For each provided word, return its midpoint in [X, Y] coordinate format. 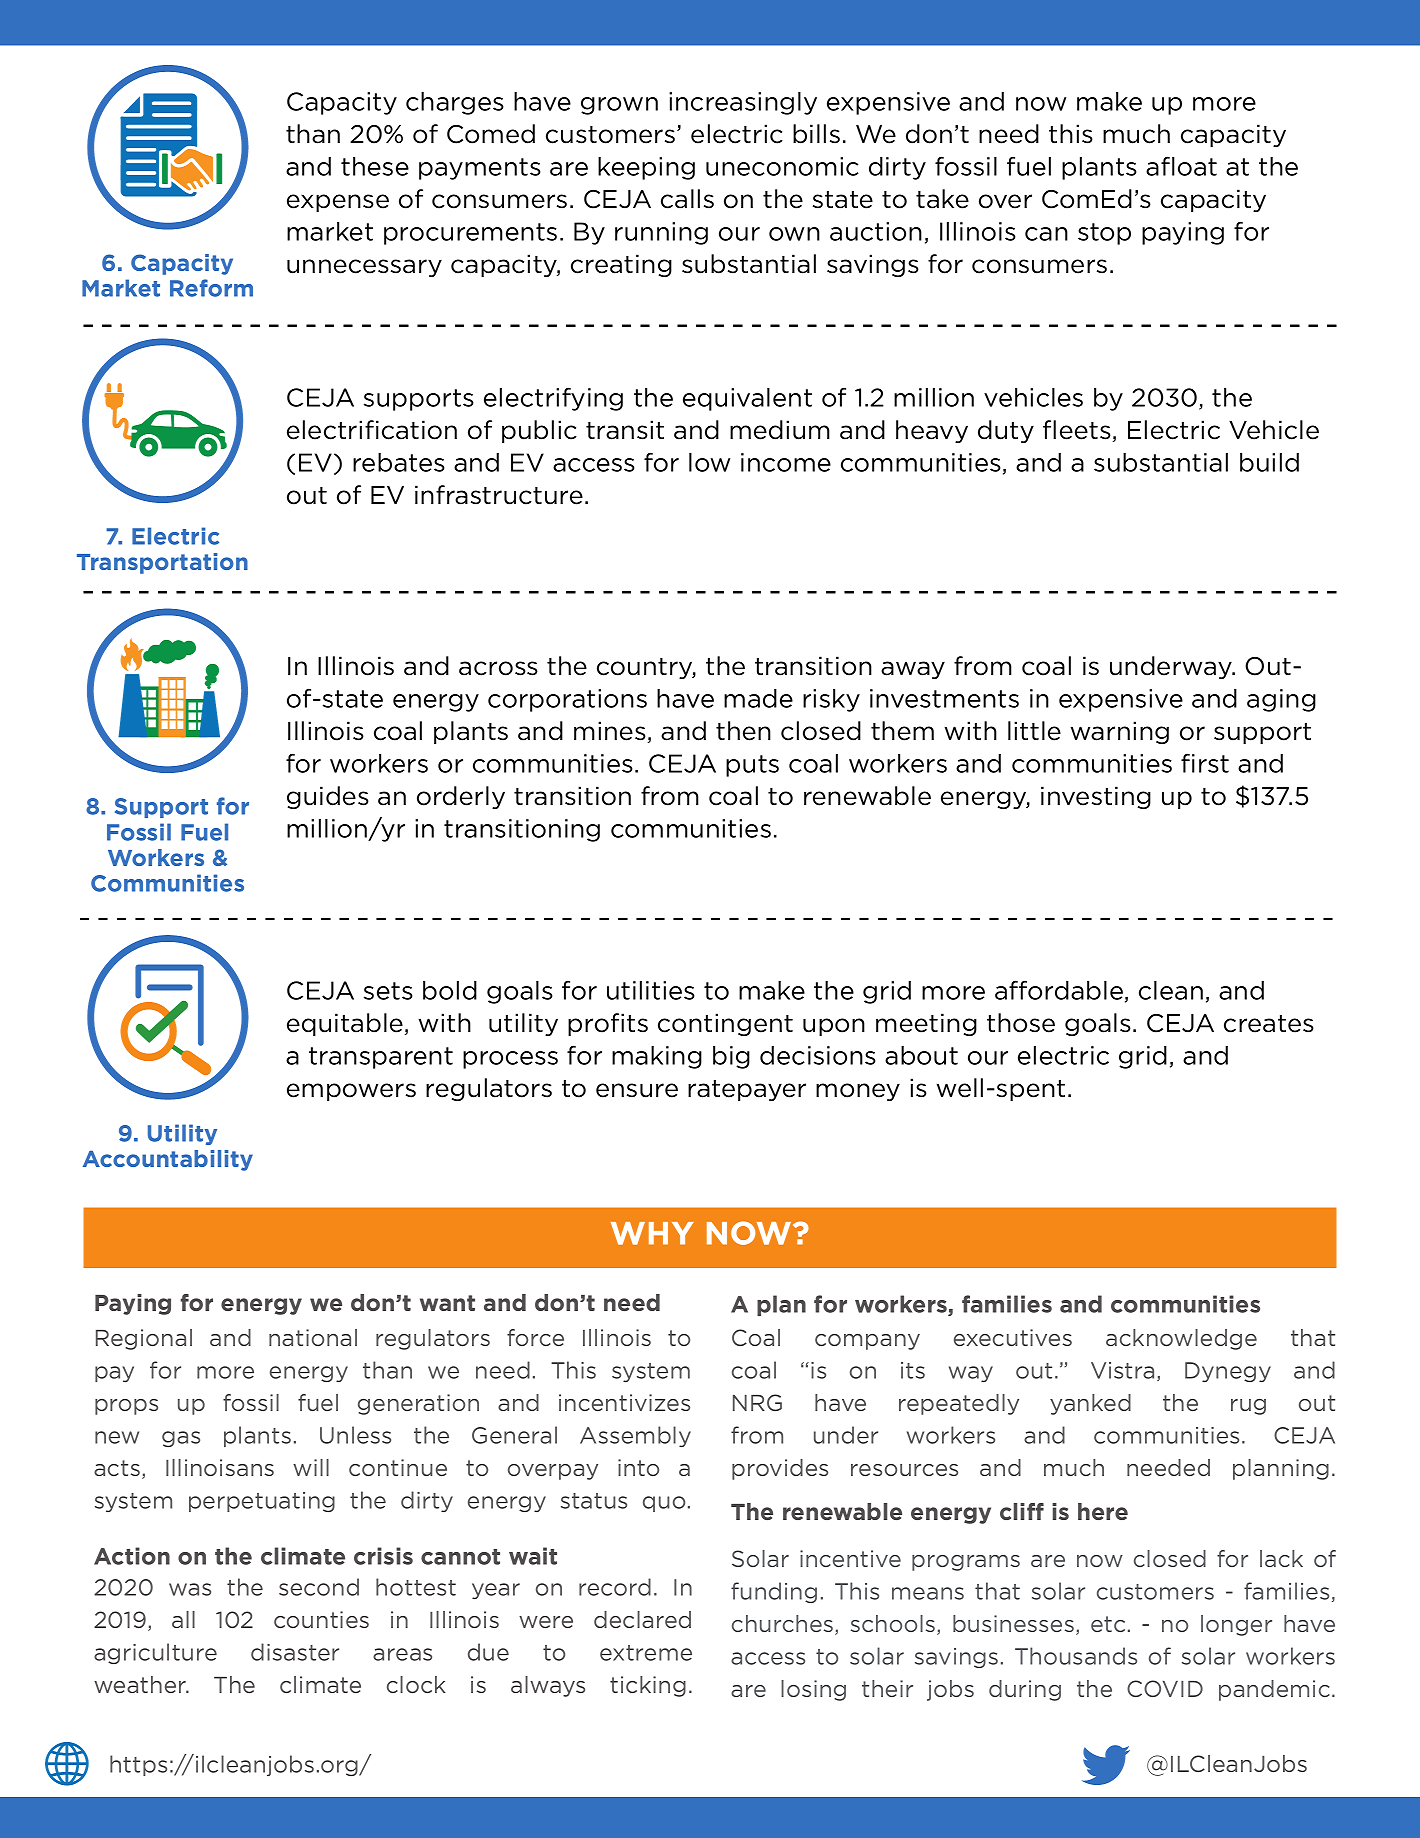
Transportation [162, 563]
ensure [637, 1090]
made [758, 698]
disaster [295, 1652]
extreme [646, 1653]
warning [1120, 732]
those [1021, 1023]
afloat [1181, 166]
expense [338, 203]
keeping [646, 168]
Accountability [168, 1160]
